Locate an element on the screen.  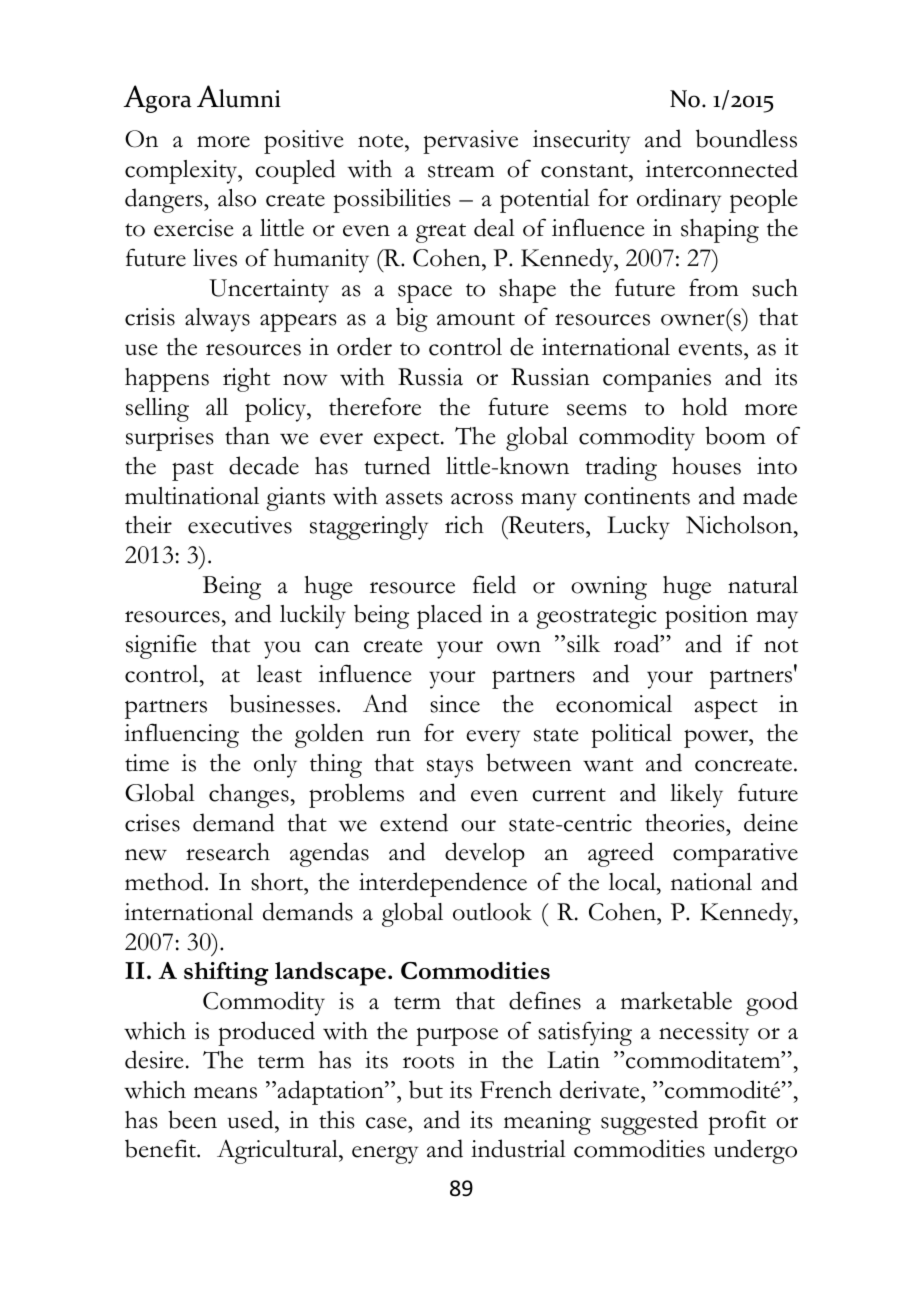
also is located at coordinates (237, 198).
